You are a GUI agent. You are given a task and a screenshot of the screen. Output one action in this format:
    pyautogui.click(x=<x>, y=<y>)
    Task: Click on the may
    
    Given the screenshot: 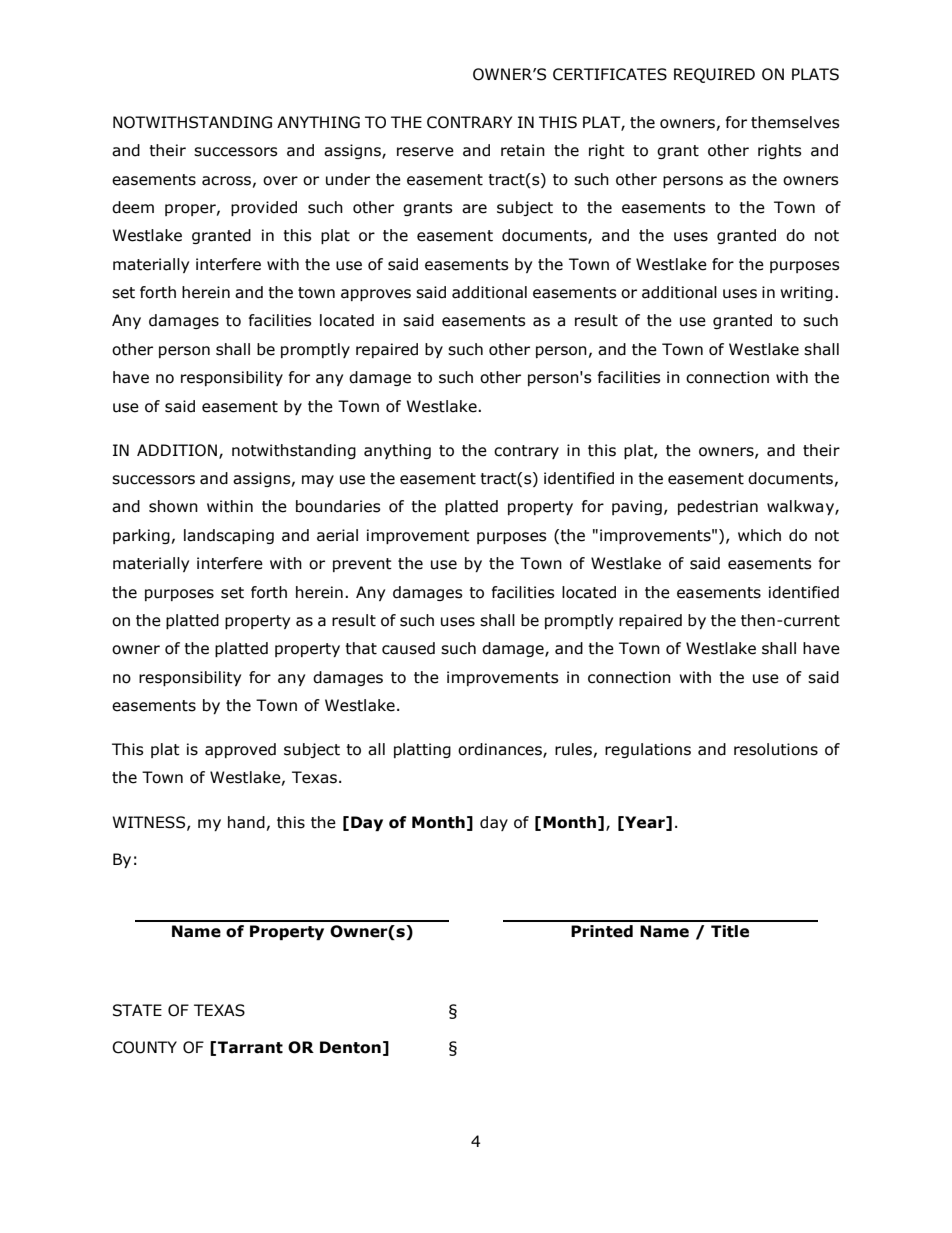 What is the action you would take?
    pyautogui.click(x=318, y=481)
